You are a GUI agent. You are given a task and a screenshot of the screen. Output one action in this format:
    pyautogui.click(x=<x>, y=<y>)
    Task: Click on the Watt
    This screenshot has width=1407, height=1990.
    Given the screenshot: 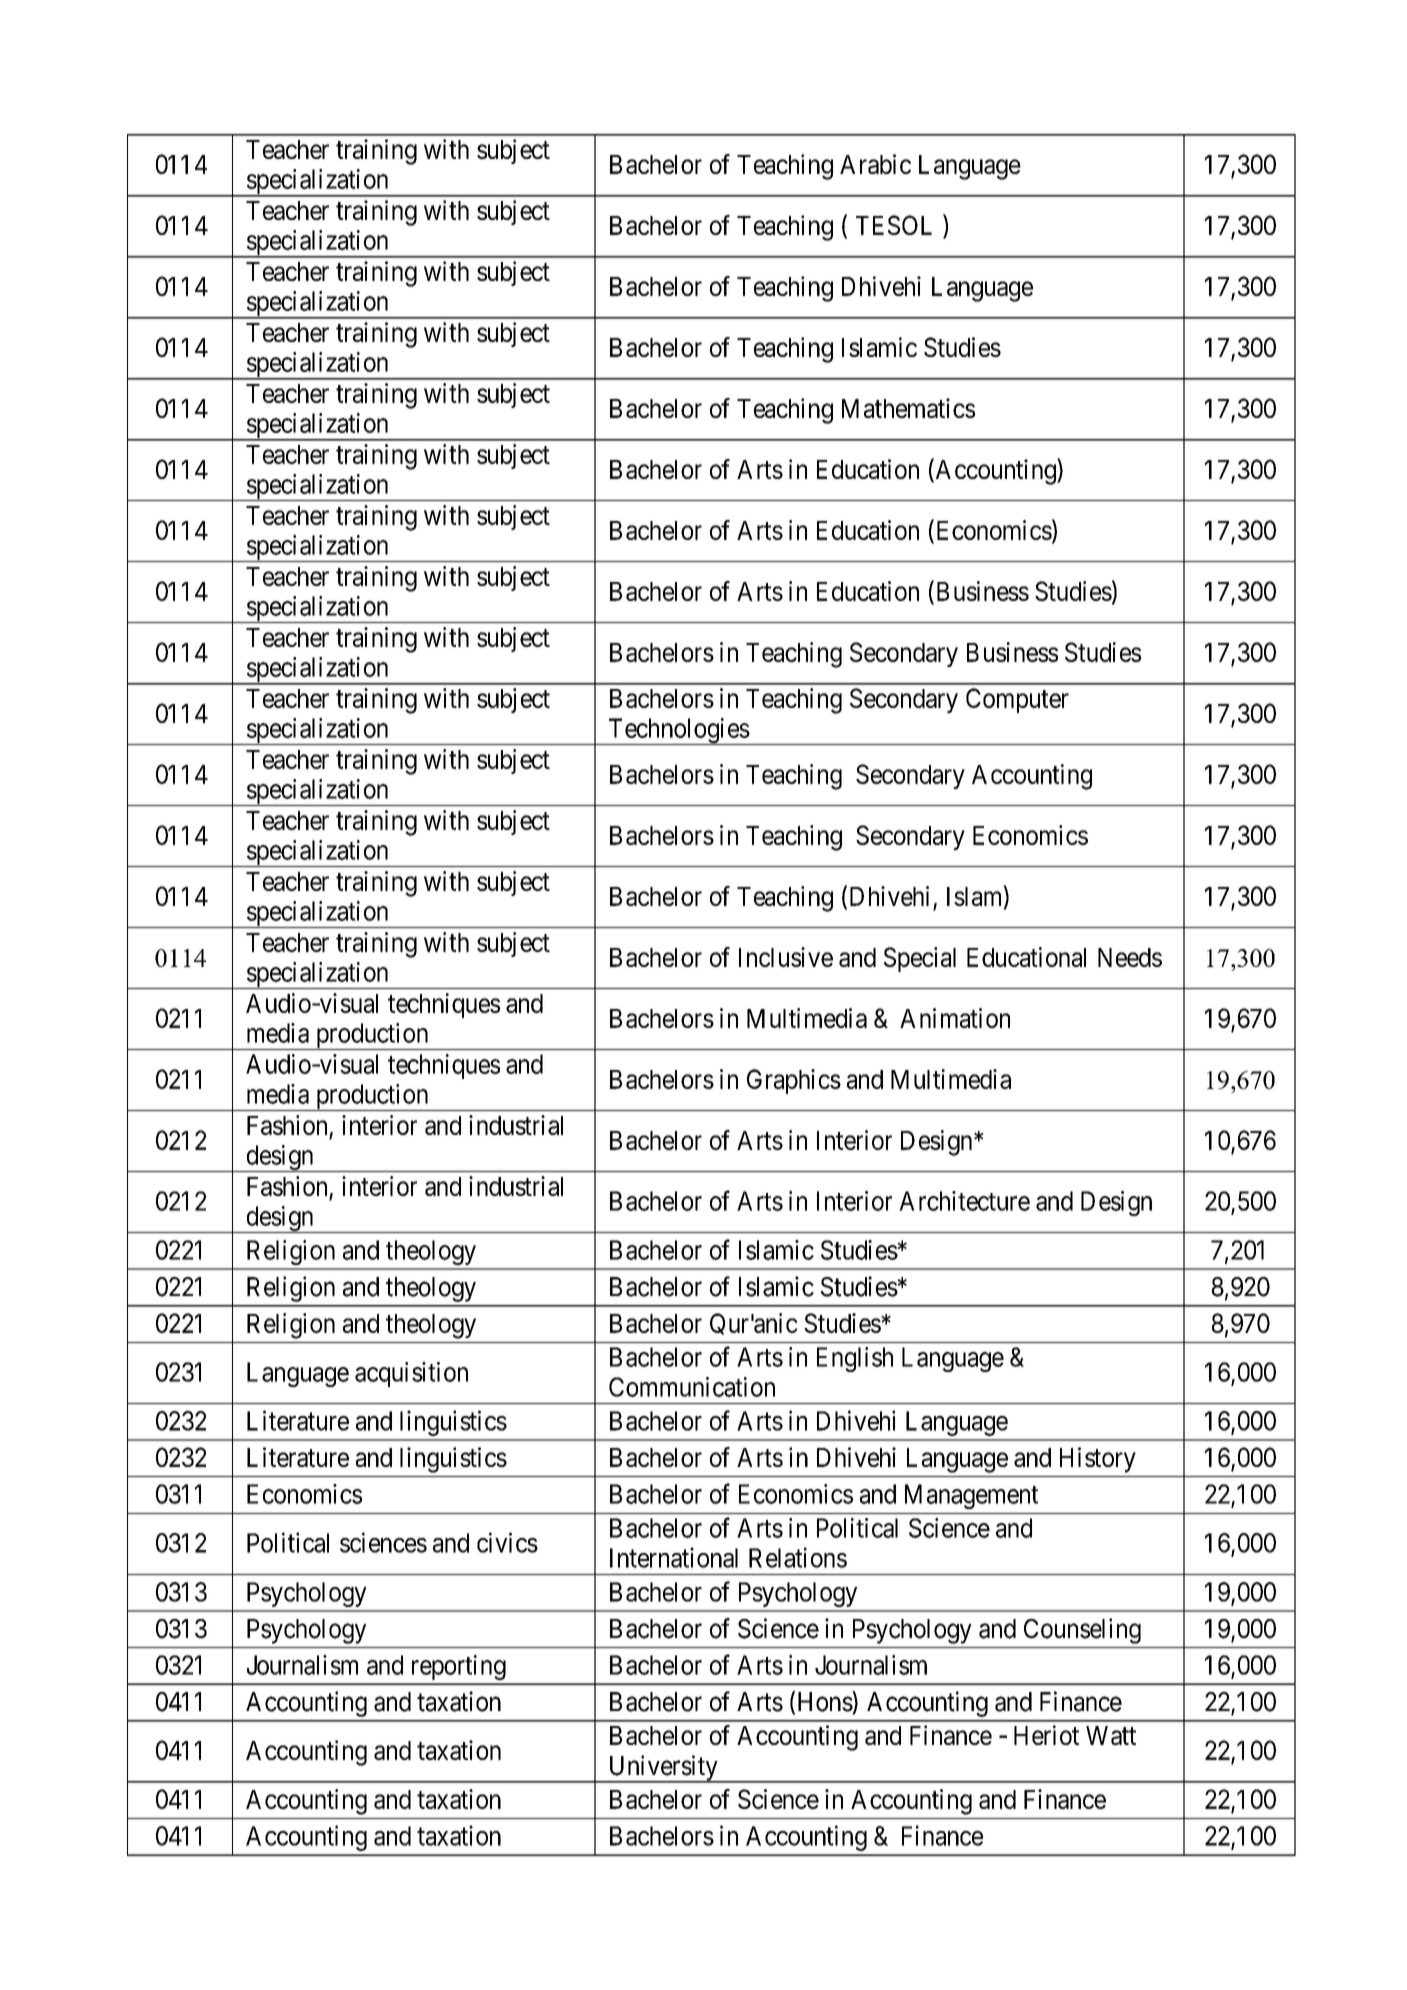 What is the action you would take?
    pyautogui.click(x=1111, y=1735)
